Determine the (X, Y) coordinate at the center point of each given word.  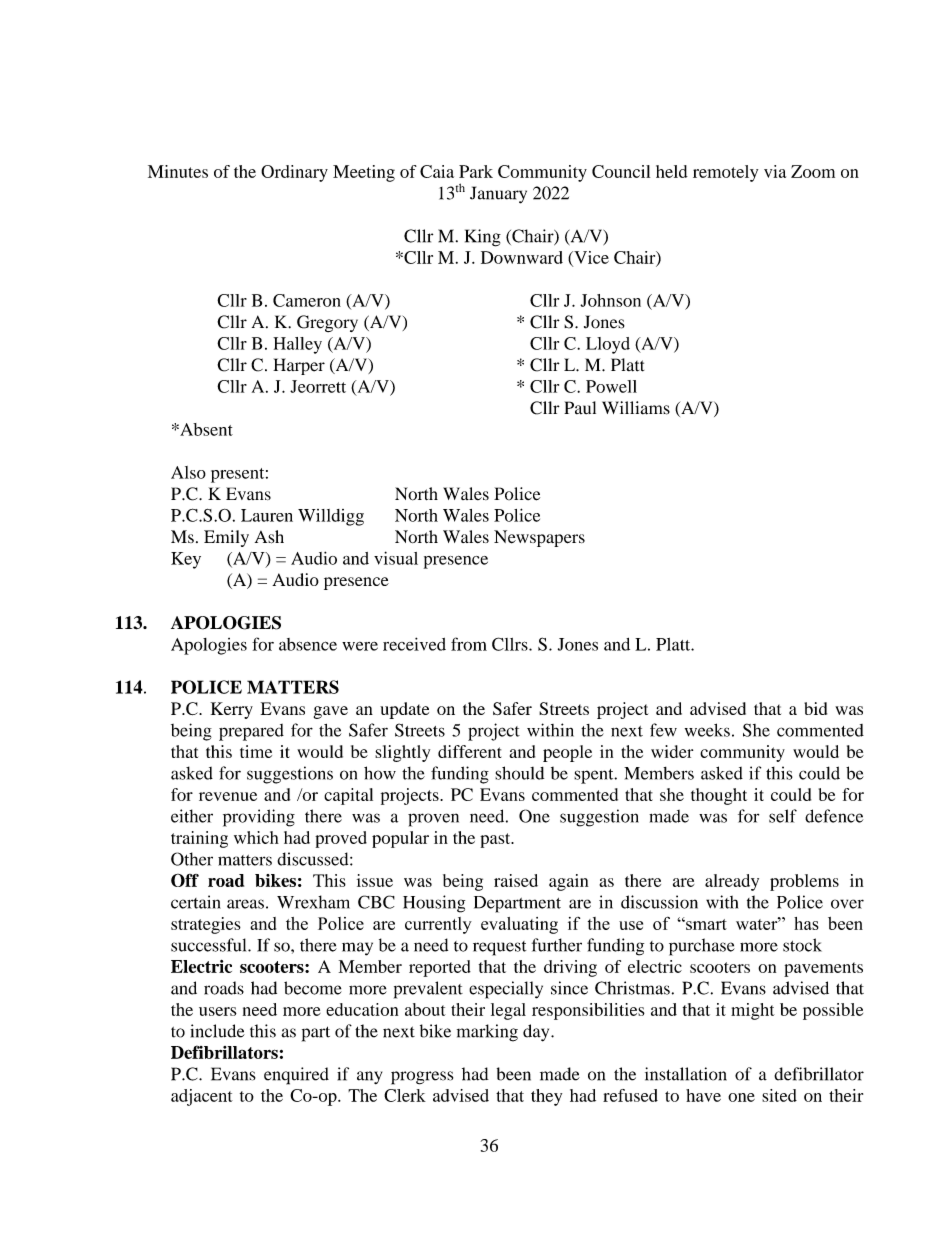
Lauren (267, 515)
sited (779, 1095)
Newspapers (539, 538)
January (498, 195)
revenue (228, 796)
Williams (636, 408)
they (546, 1097)
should (519, 773)
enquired (296, 1076)
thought (719, 796)
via (775, 171)
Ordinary (294, 173)
